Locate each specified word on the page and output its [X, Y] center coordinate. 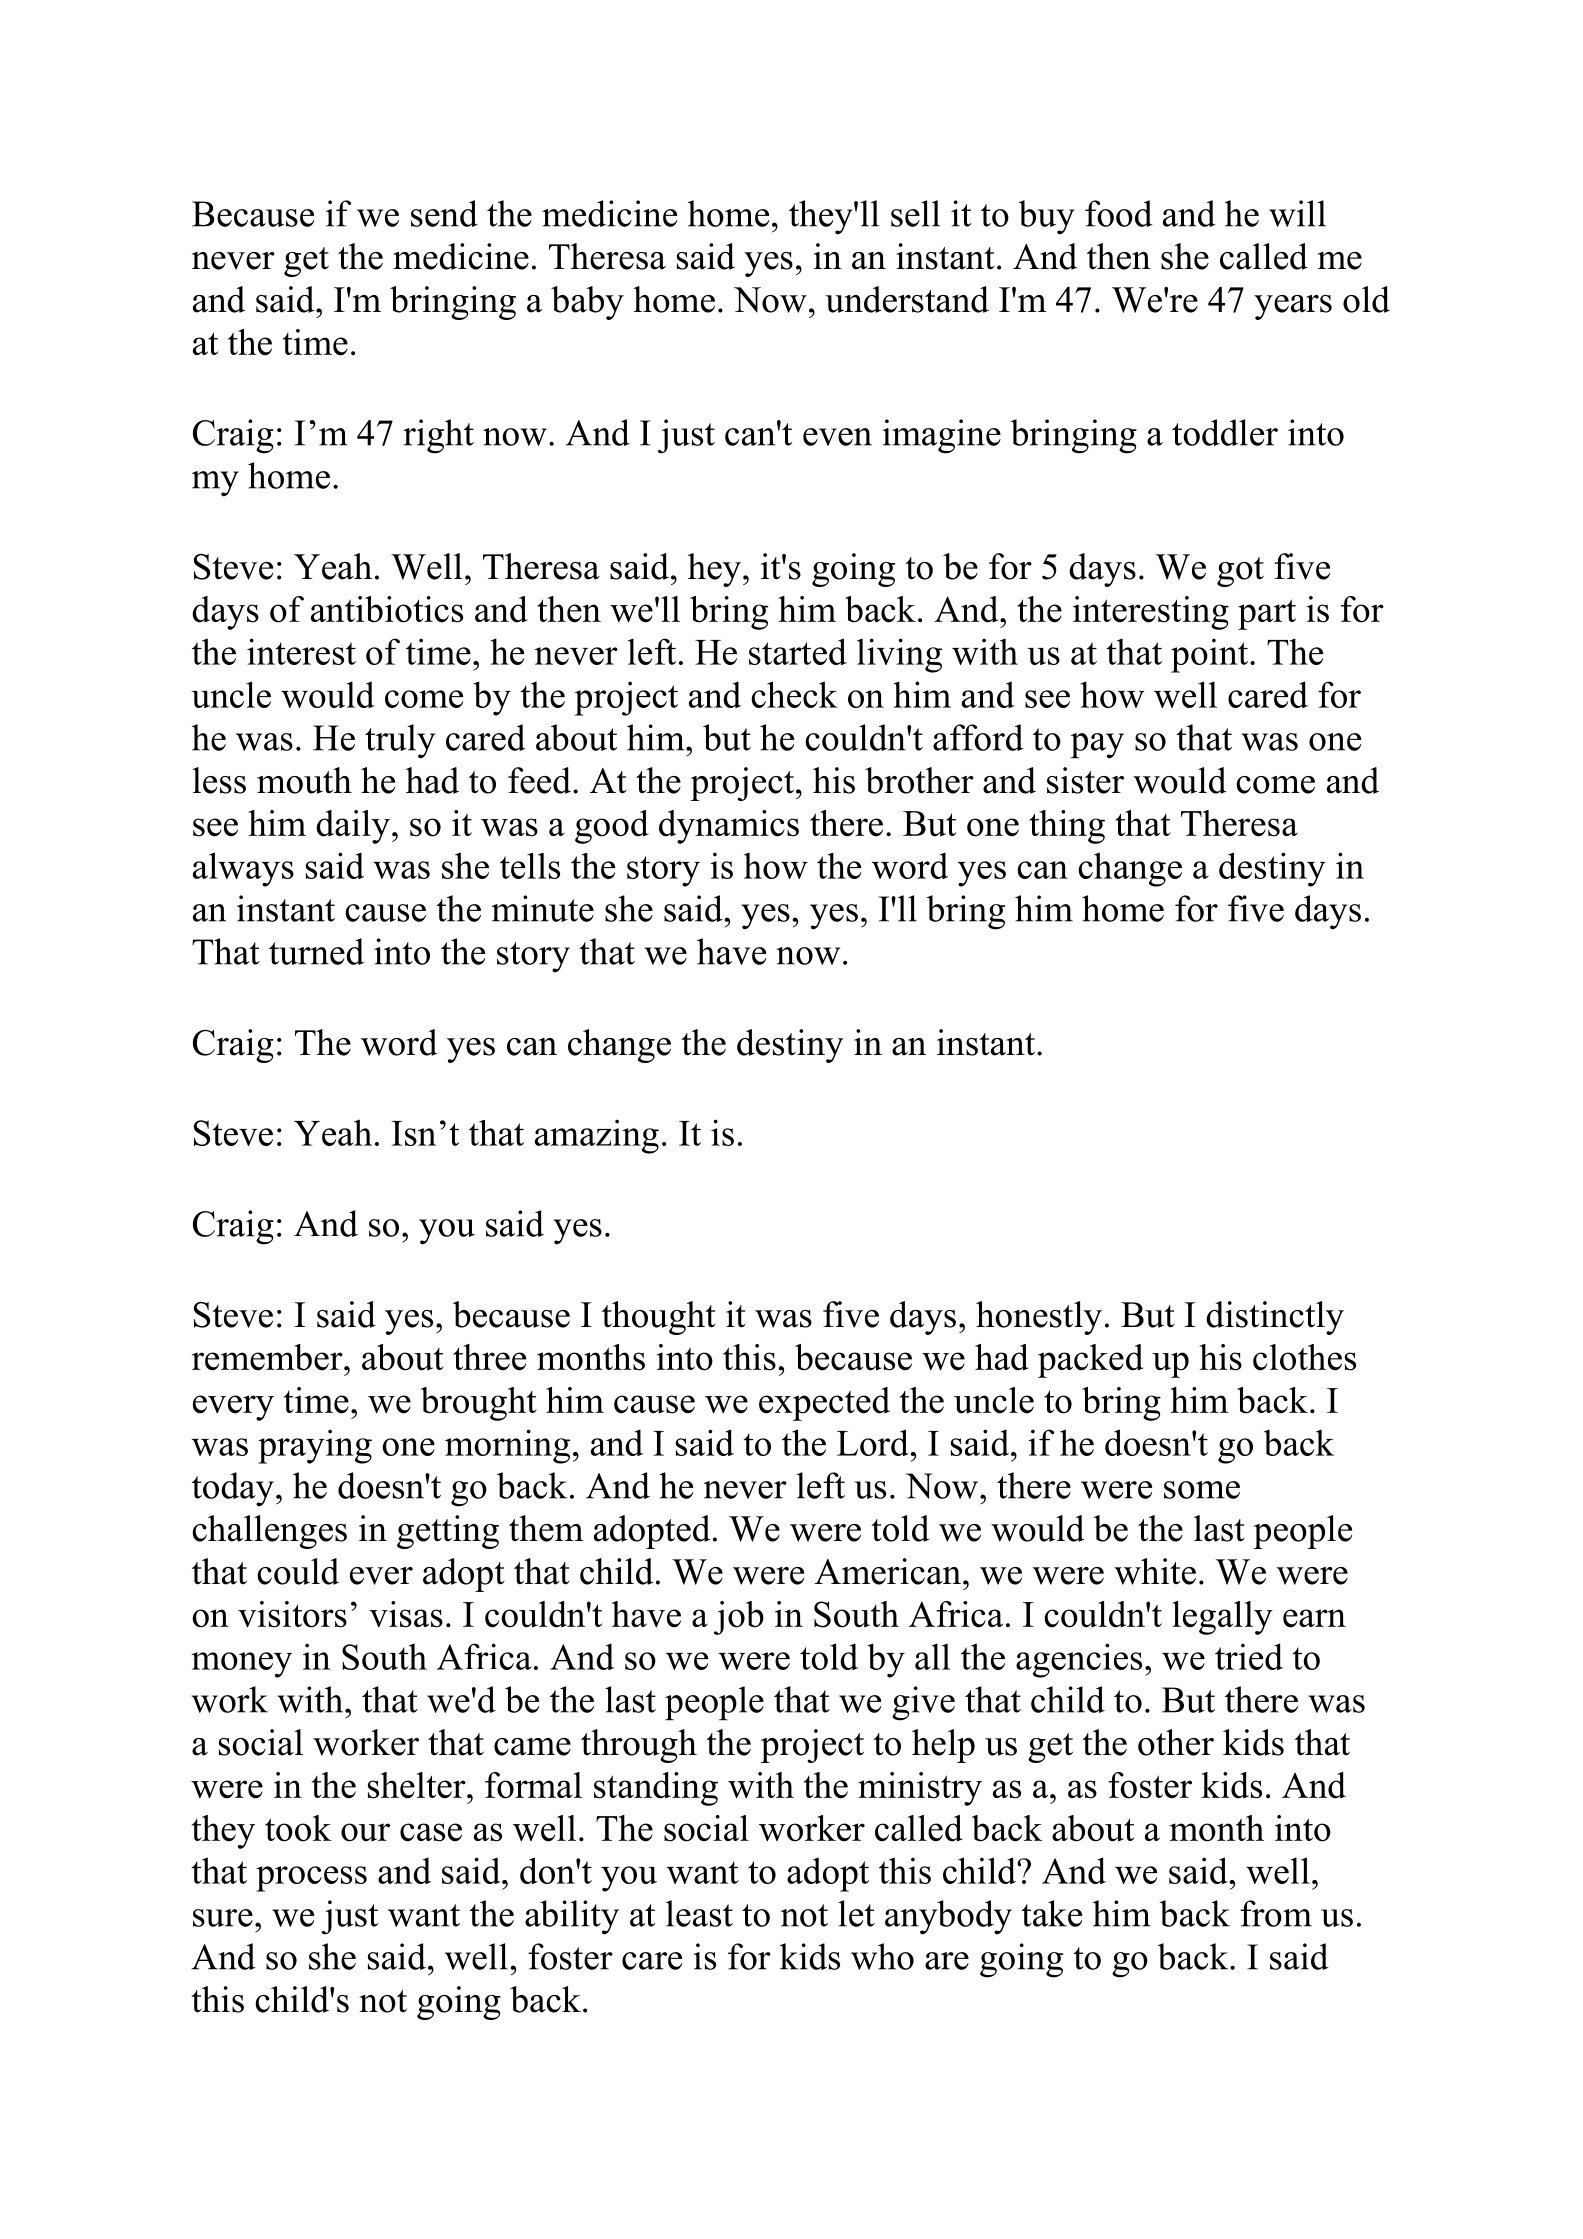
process [311, 1879]
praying [315, 1446]
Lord [873, 1442]
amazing [597, 1136]
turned [316, 951]
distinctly [1275, 1318]
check [794, 694]
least [699, 1913]
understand [907, 299]
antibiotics [387, 609]
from [1276, 1913]
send [444, 213]
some [1202, 1490]
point [1209, 655]
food [1119, 213]
